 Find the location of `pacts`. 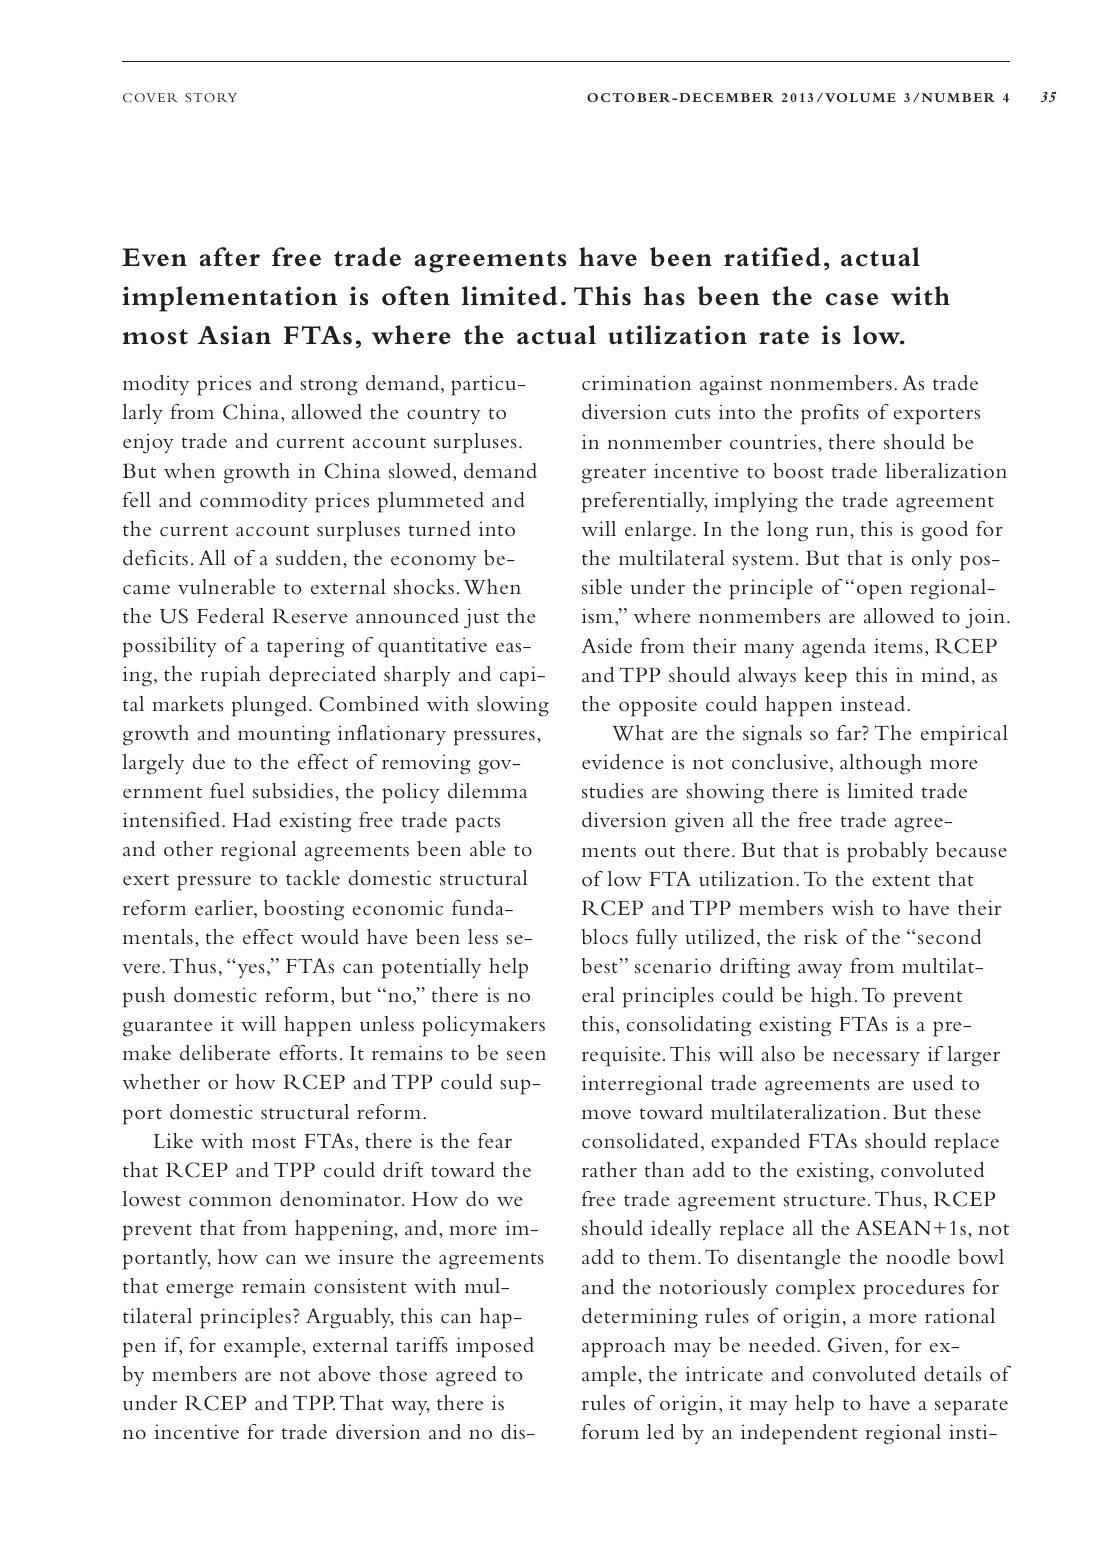

pacts is located at coordinates (477, 824).
